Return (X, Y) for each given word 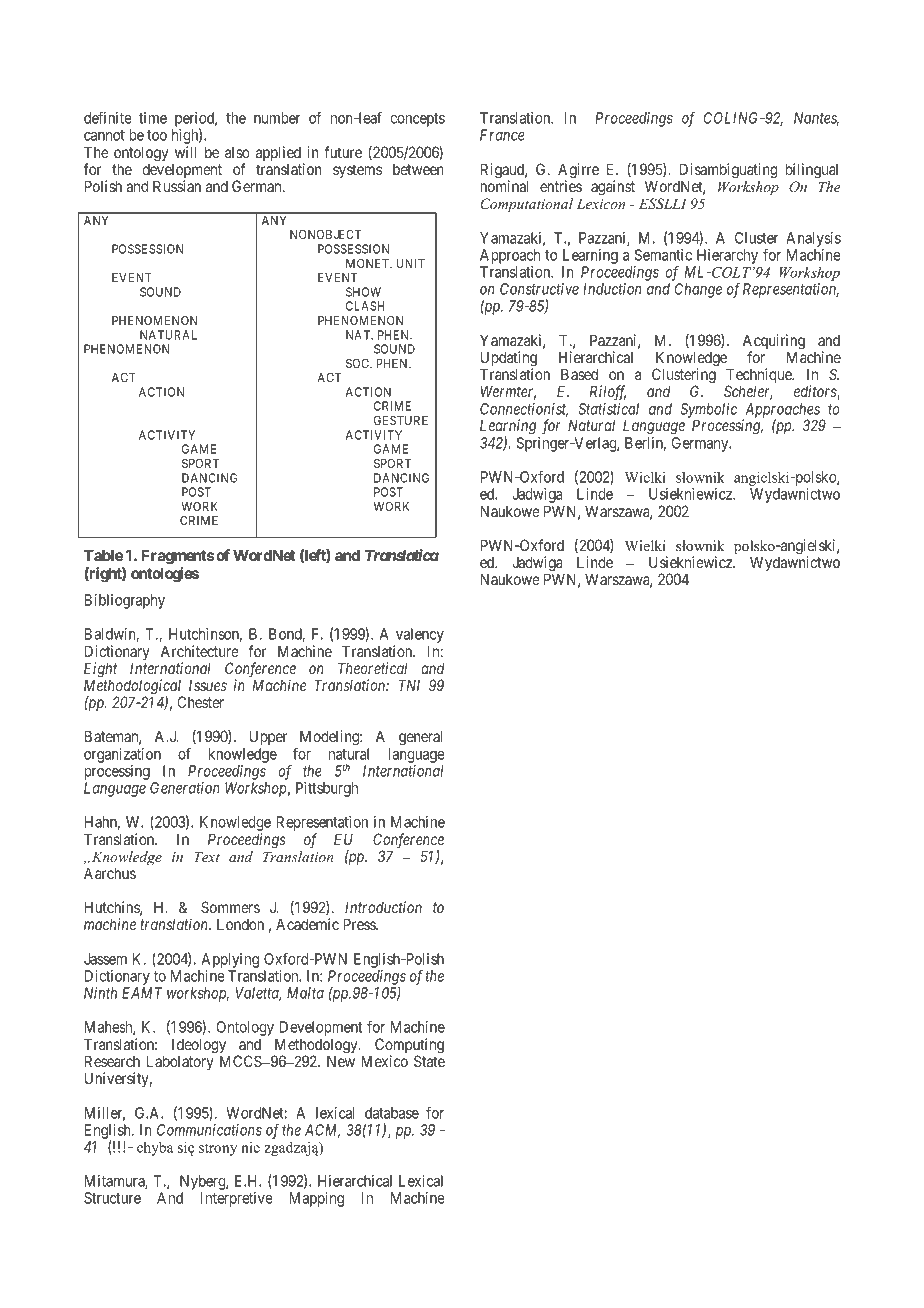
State (429, 1061)
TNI (409, 685)
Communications (209, 1130)
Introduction (383, 907)
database (392, 1113)
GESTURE (401, 420)
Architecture (200, 651)
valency (419, 637)
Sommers (230, 907)
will (186, 152)
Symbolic (709, 411)
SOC (359, 363)
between (418, 169)
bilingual (812, 171)
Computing (409, 1047)
